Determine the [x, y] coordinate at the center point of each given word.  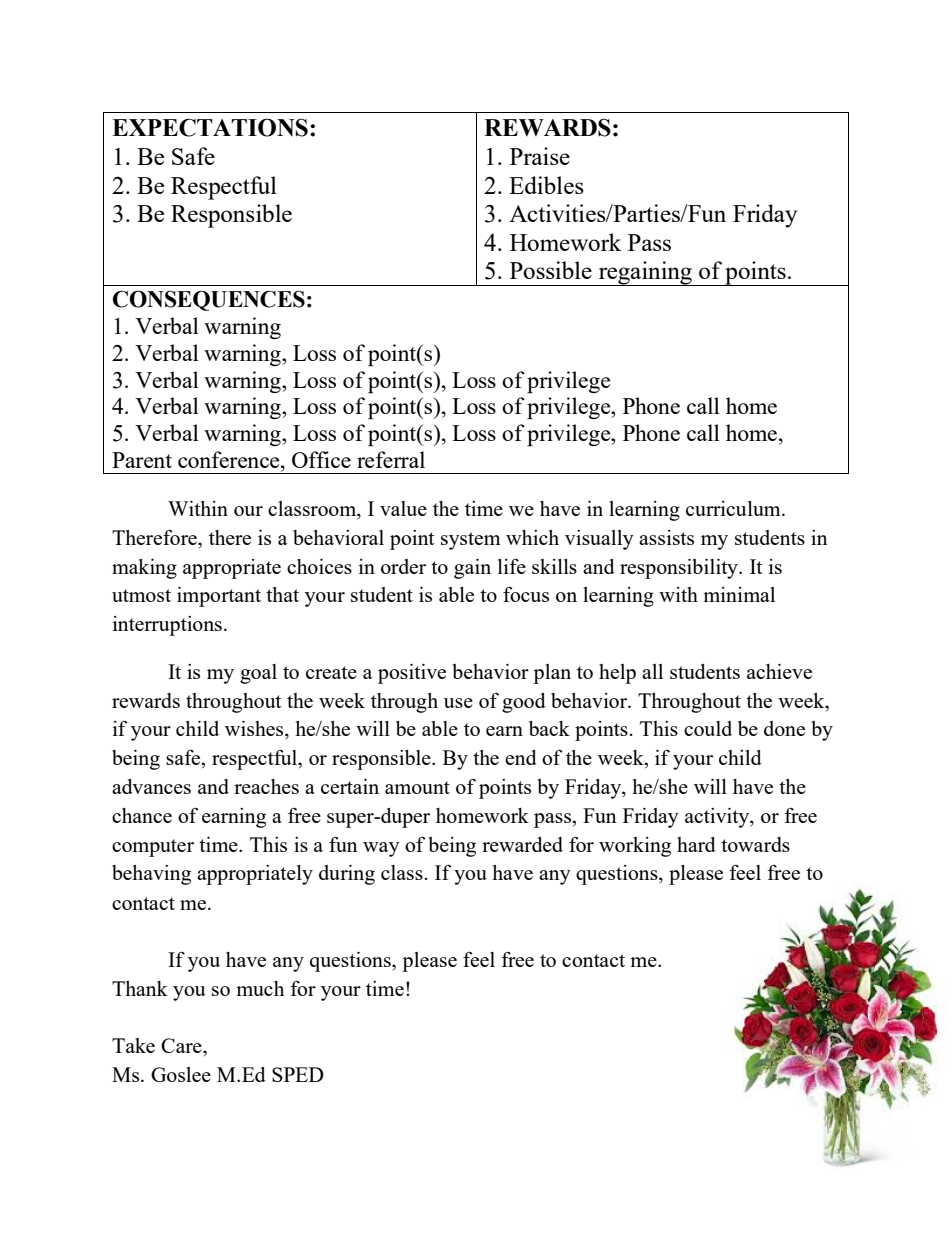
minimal [739, 594]
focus [526, 594]
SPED [298, 1074]
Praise [540, 156]
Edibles [546, 185]
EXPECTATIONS [210, 127]
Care [182, 1045]
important [219, 597]
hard [696, 844]
